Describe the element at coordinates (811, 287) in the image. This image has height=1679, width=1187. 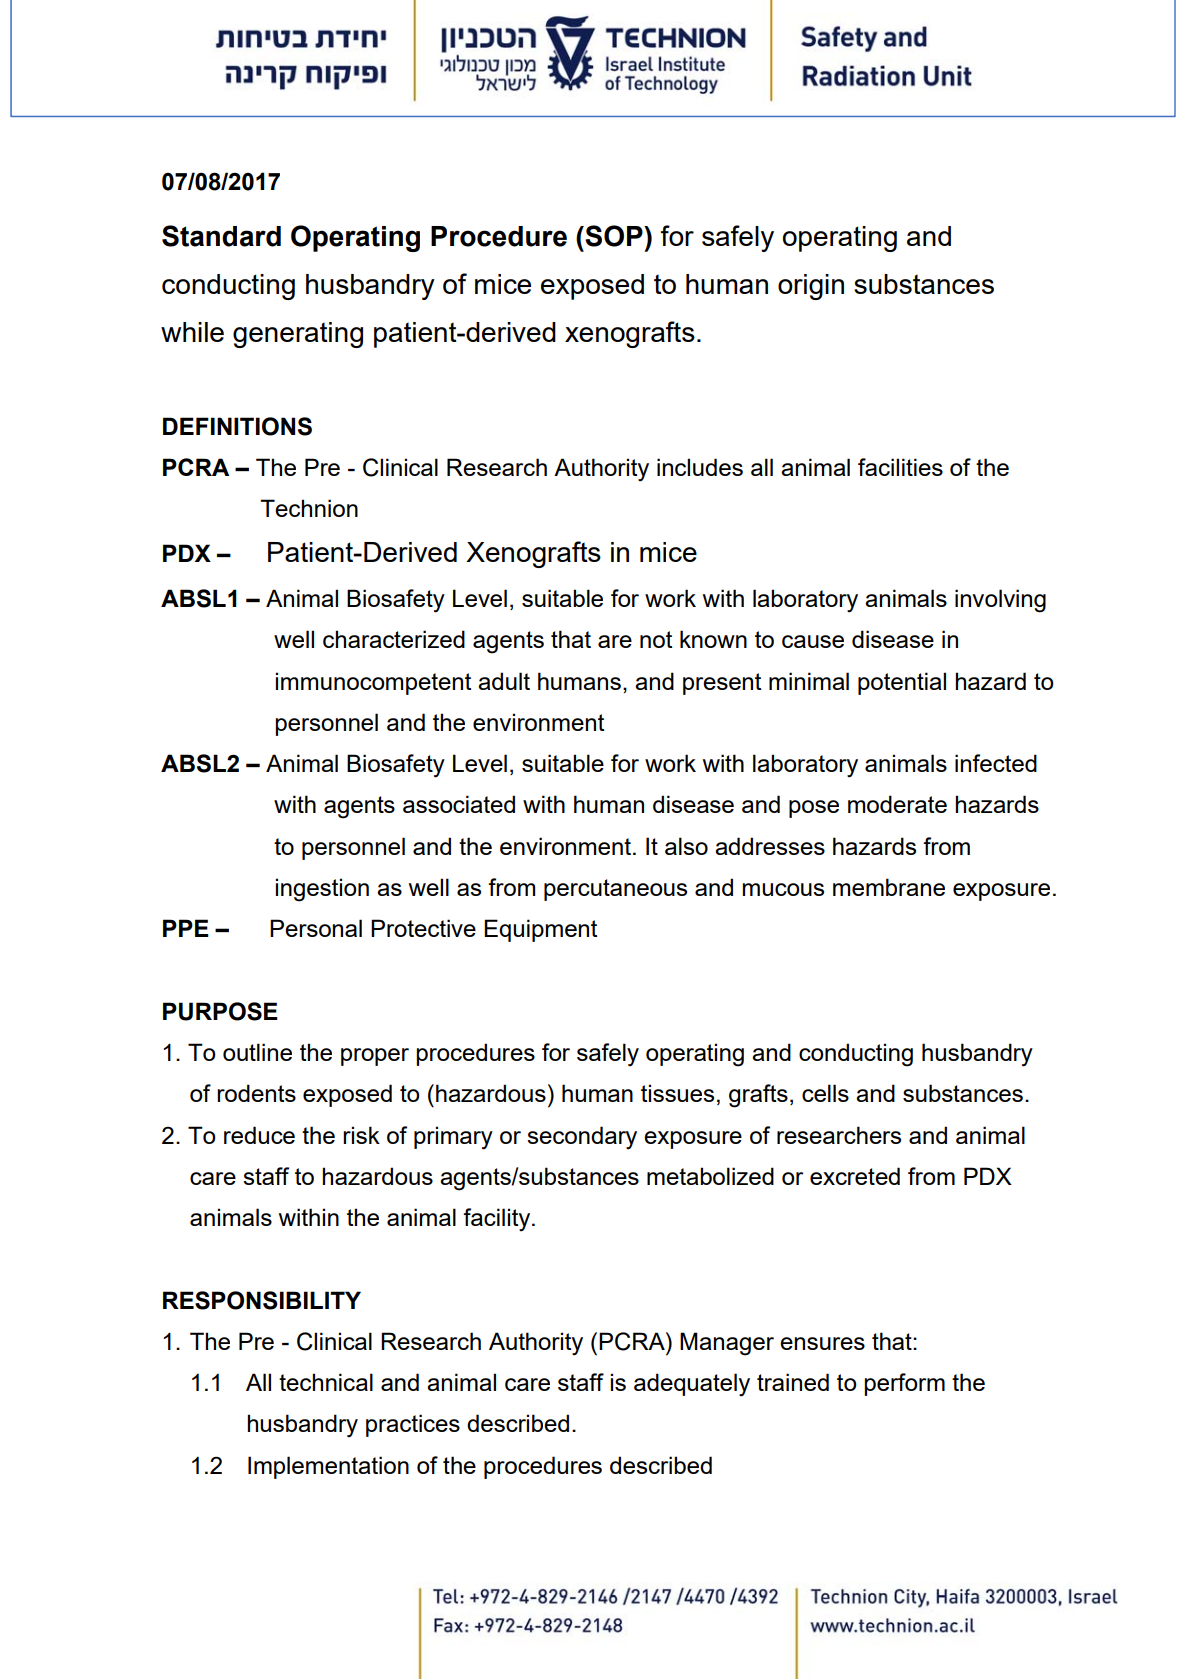
I see `origin` at that location.
